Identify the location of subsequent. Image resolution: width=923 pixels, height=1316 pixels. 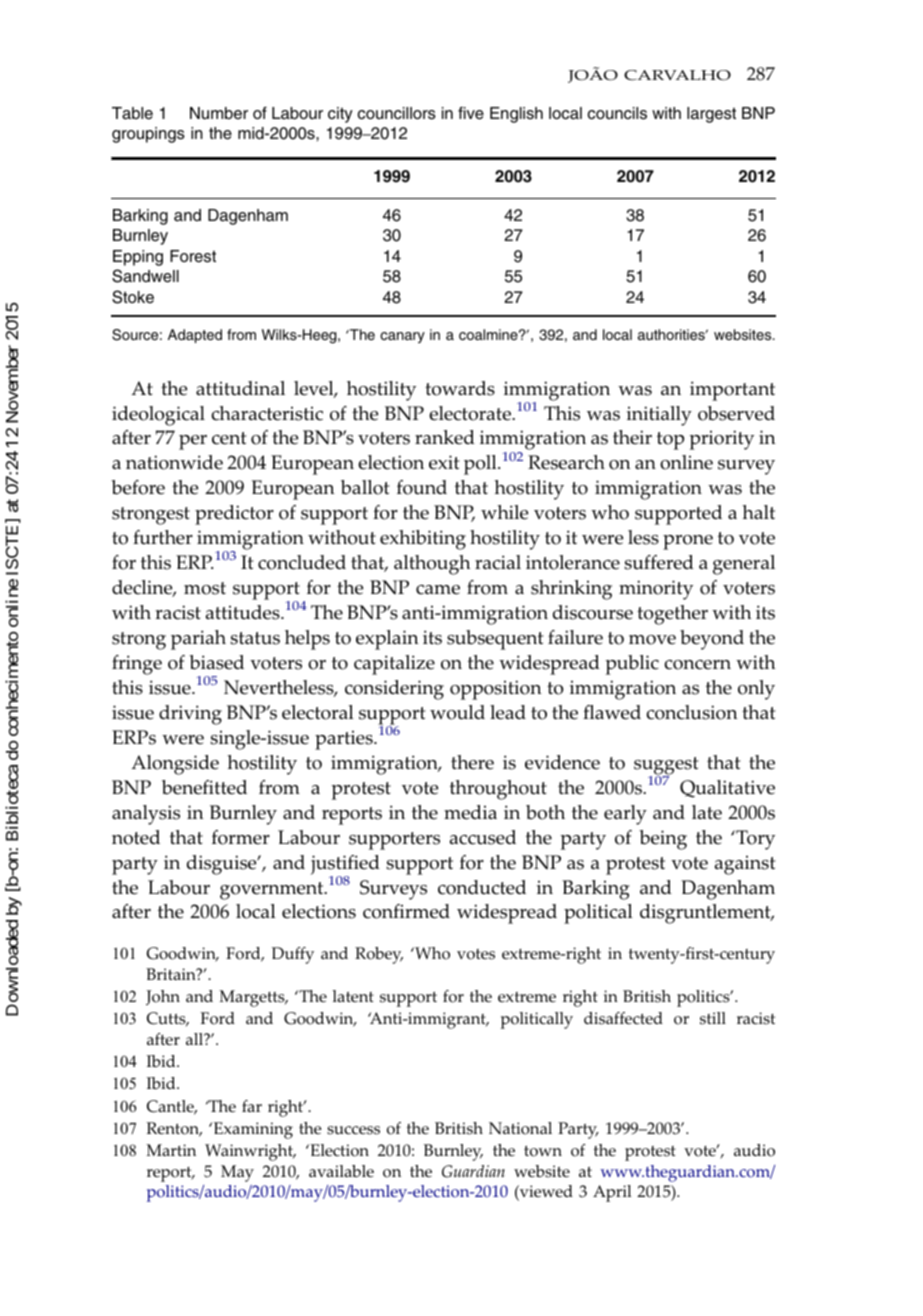
(495, 640).
